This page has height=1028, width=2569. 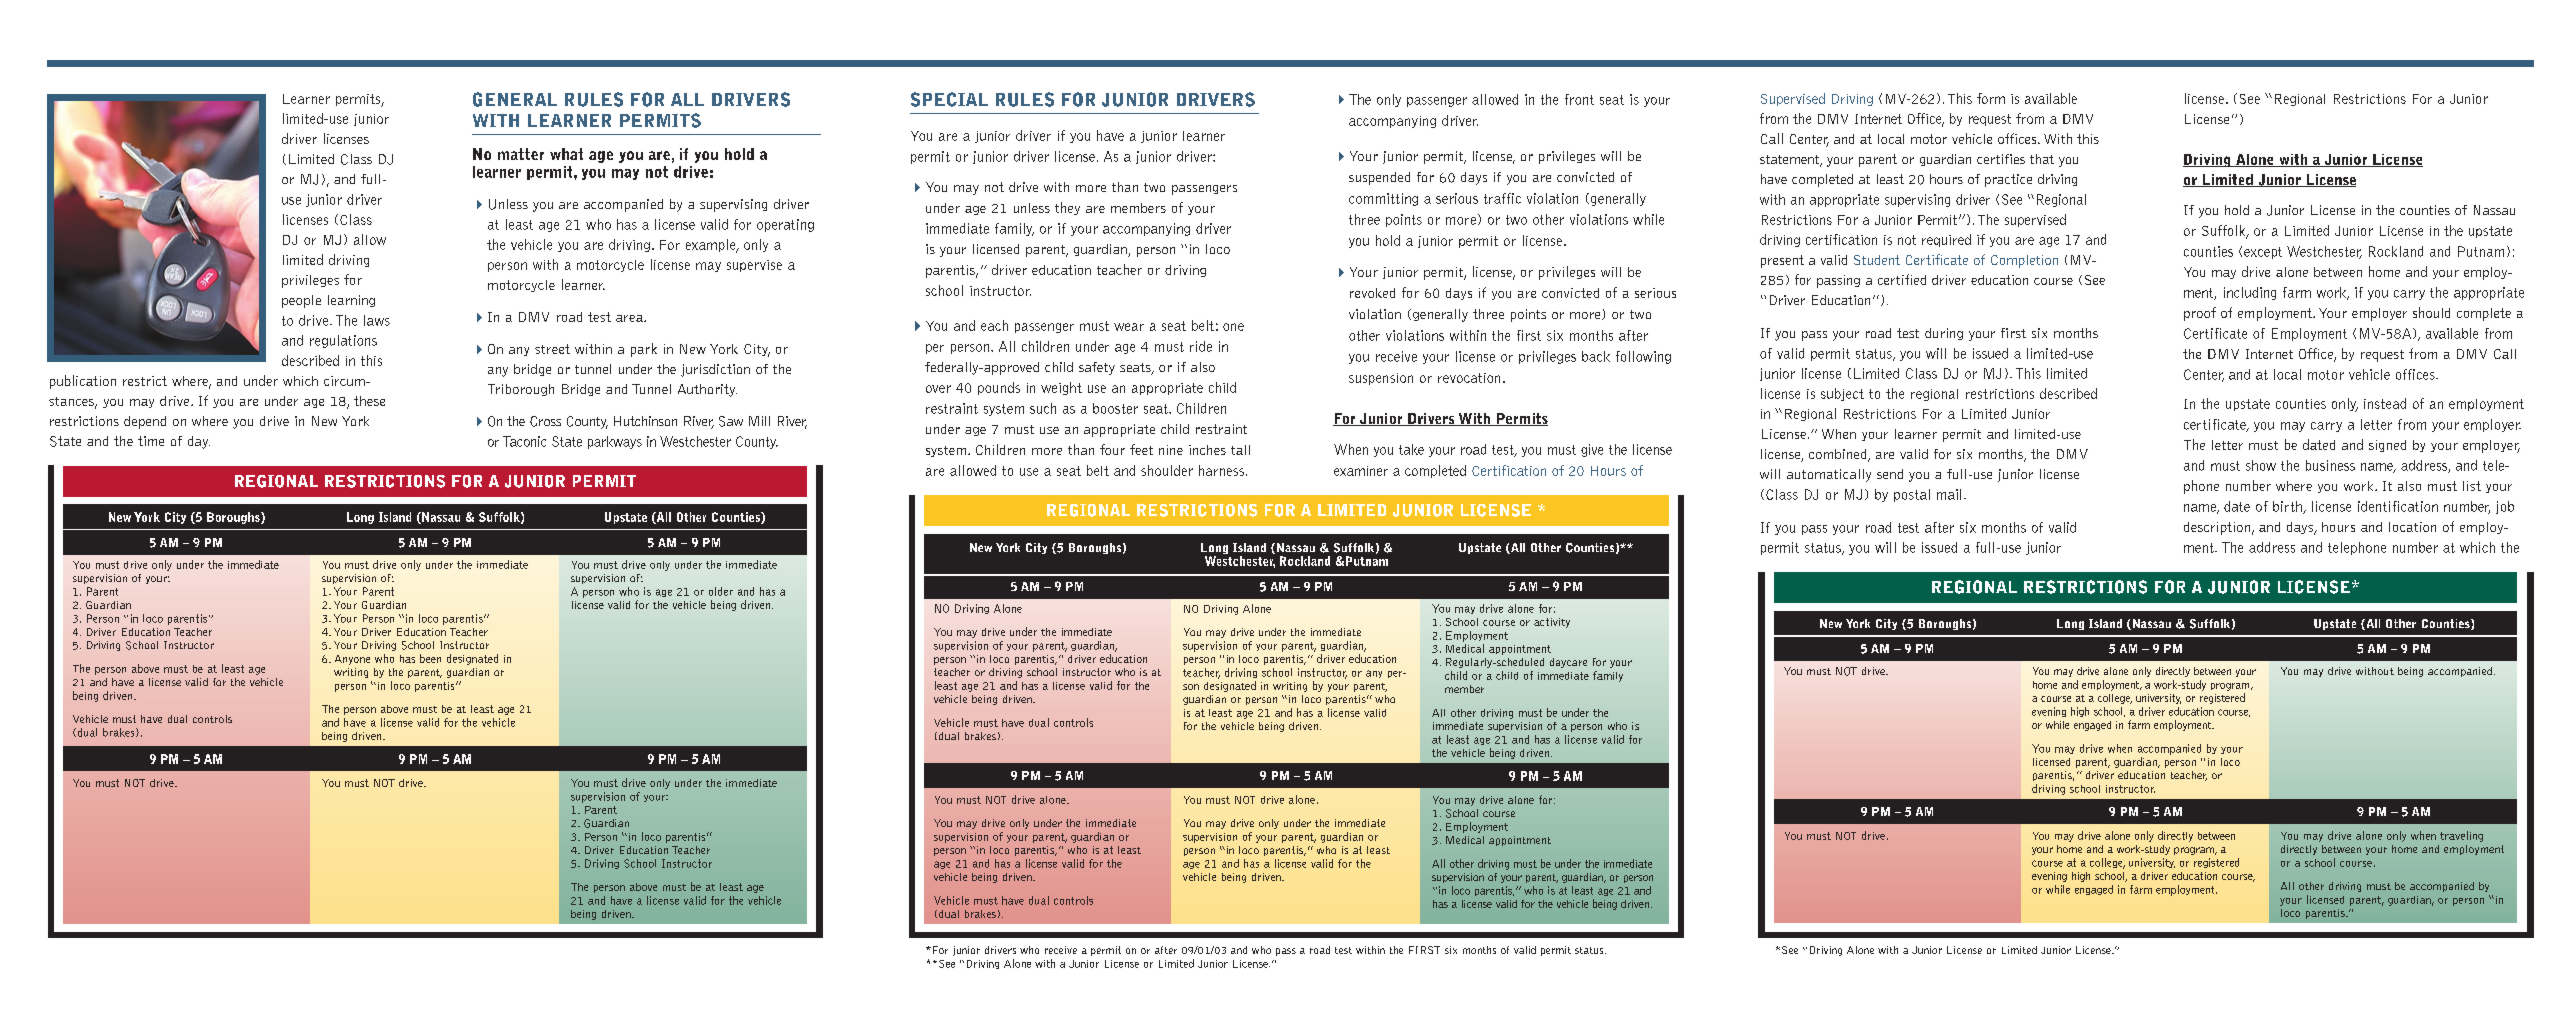 What do you see at coordinates (1552, 623) in the page?
I see `activity` at bounding box center [1552, 623].
